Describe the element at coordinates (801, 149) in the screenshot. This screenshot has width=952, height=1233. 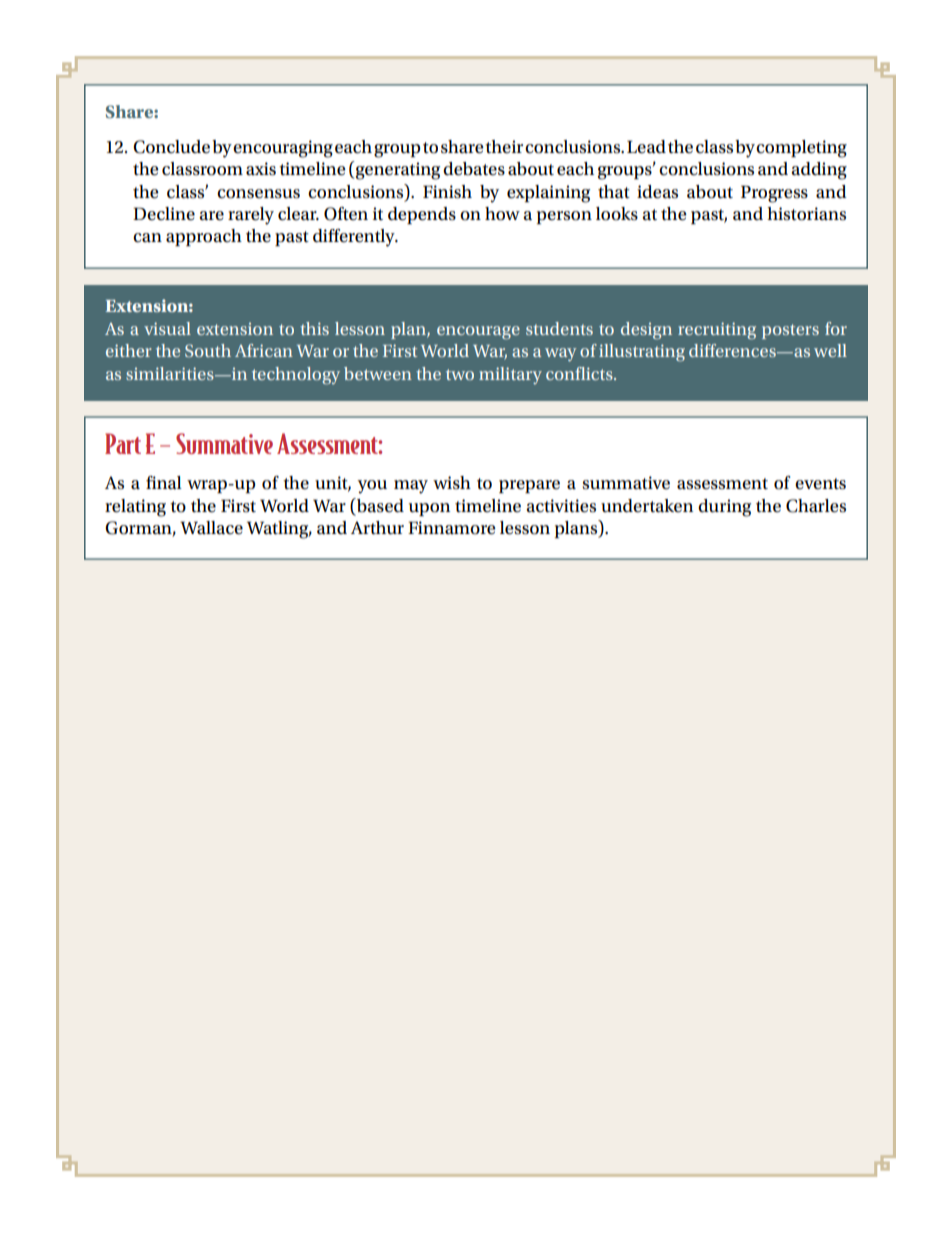
I see `completing` at that location.
